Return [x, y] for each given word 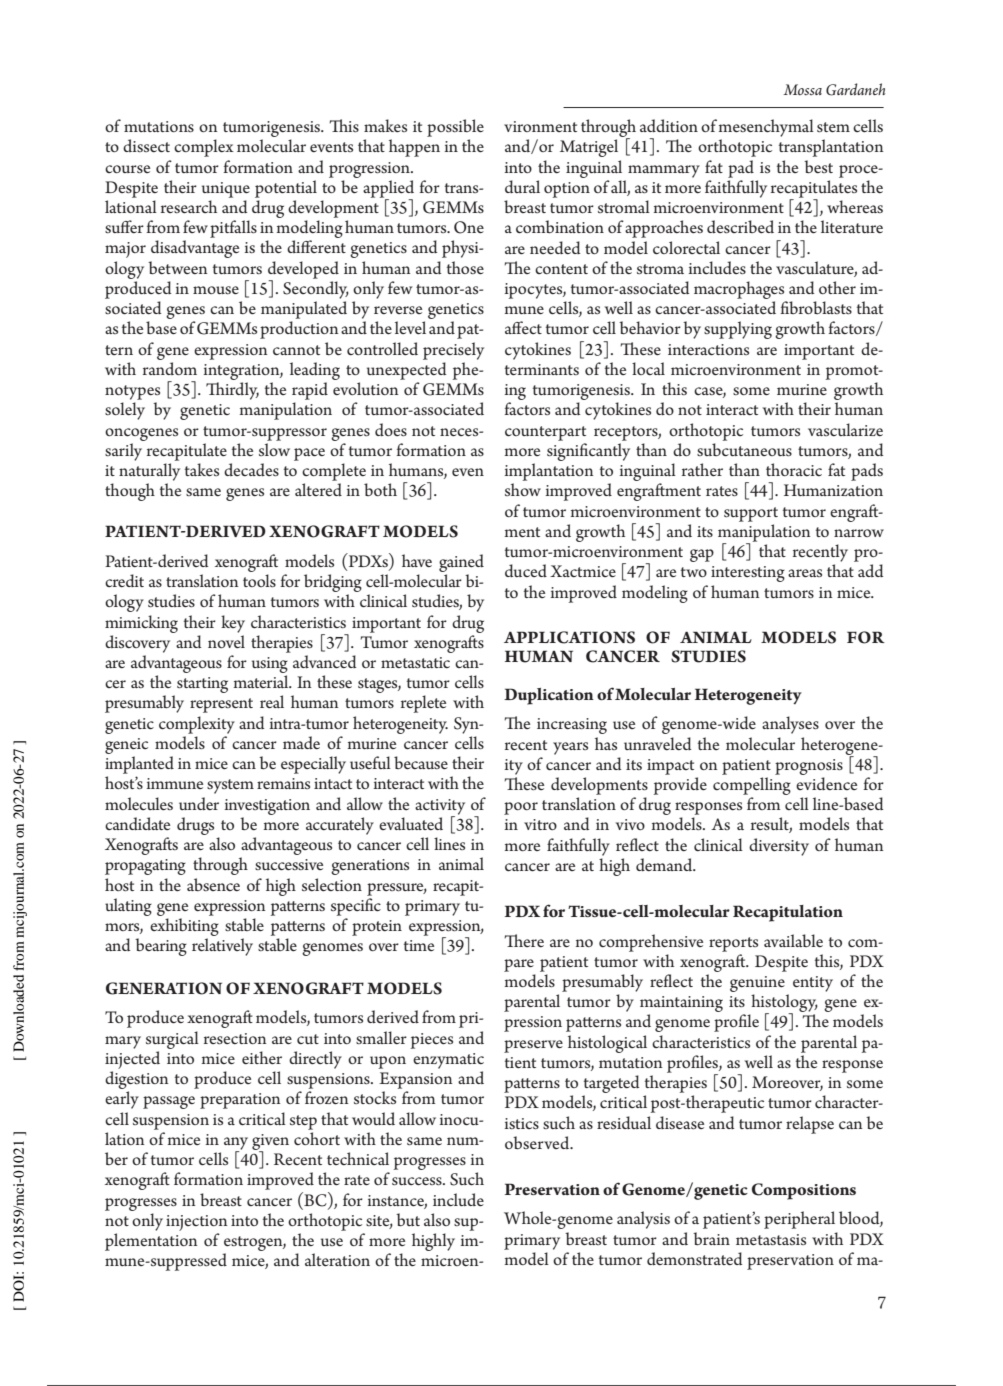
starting [202, 685]
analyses [790, 725]
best [818, 166]
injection [196, 1223]
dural [522, 186]
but [408, 1219]
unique [226, 190]
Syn [467, 725]
